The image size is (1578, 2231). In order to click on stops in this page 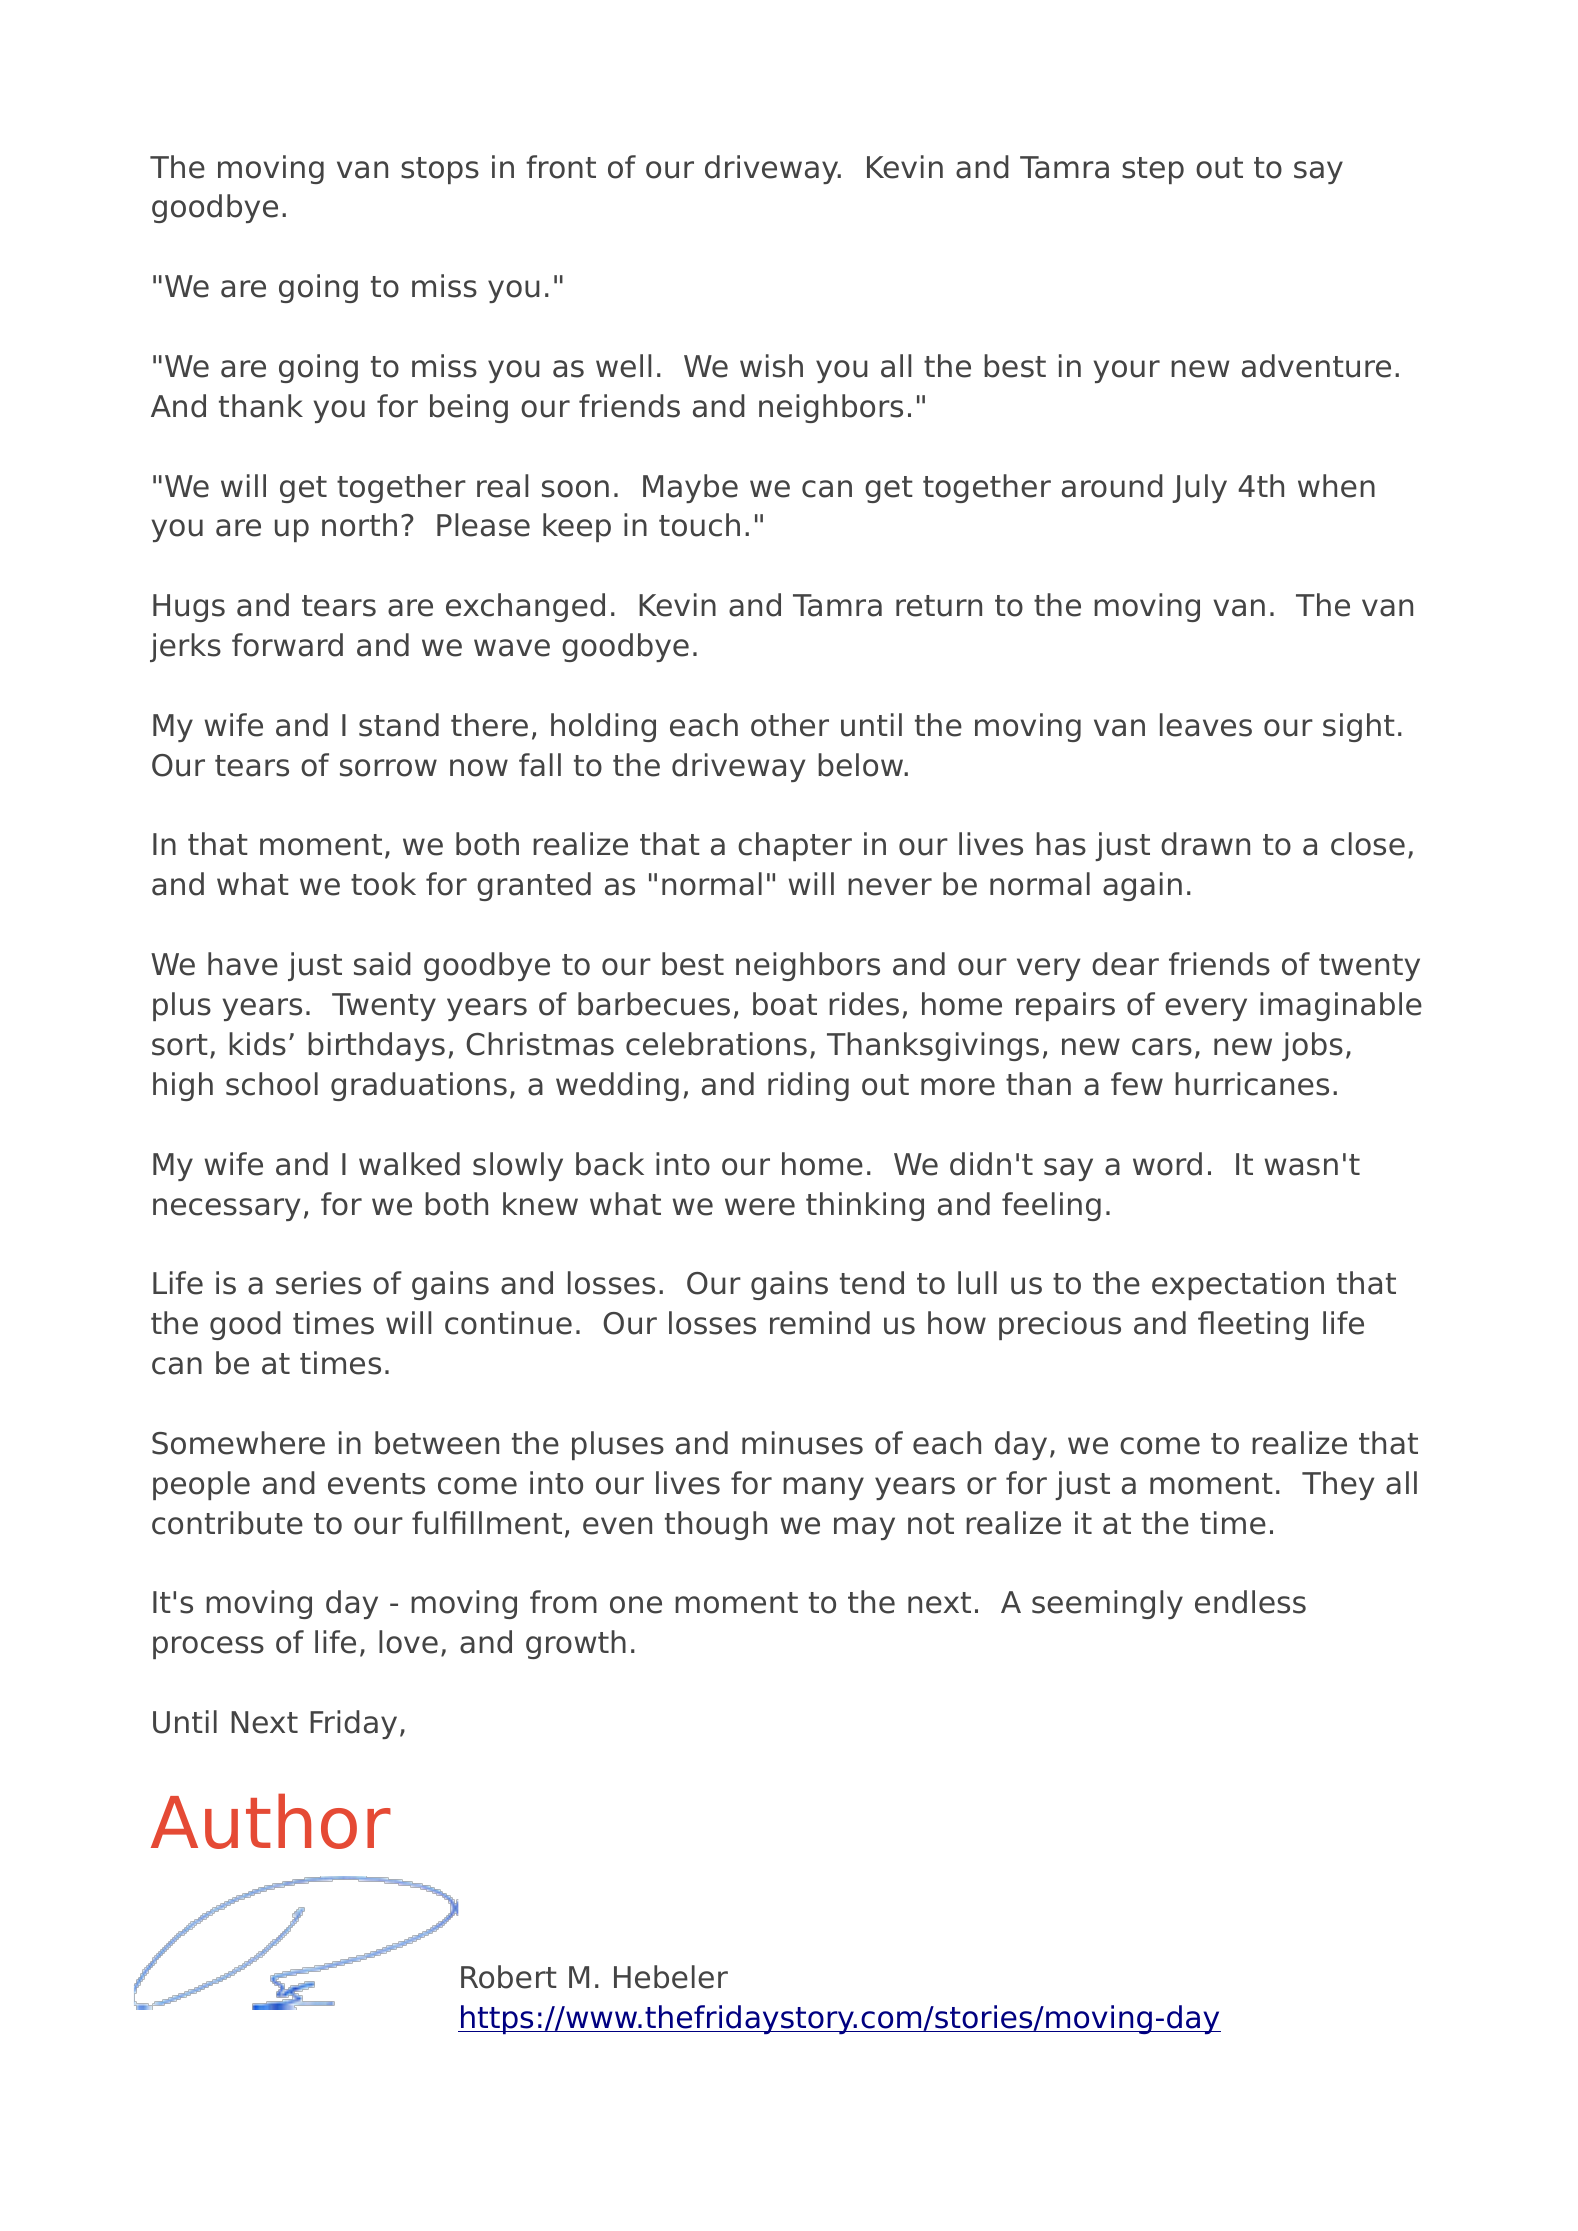, I will do `click(440, 170)`.
